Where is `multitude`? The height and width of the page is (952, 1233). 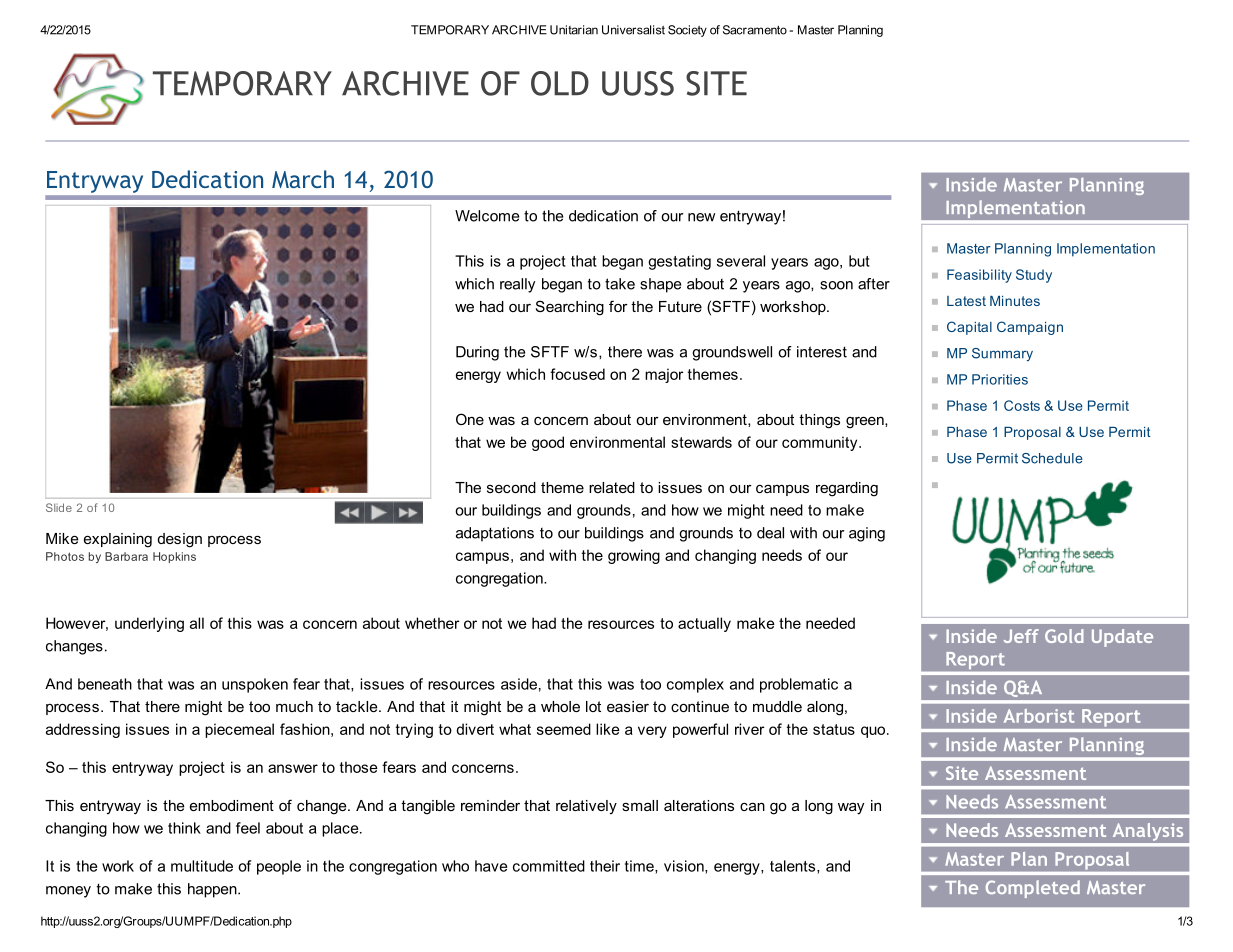 multitude is located at coordinates (202, 866).
